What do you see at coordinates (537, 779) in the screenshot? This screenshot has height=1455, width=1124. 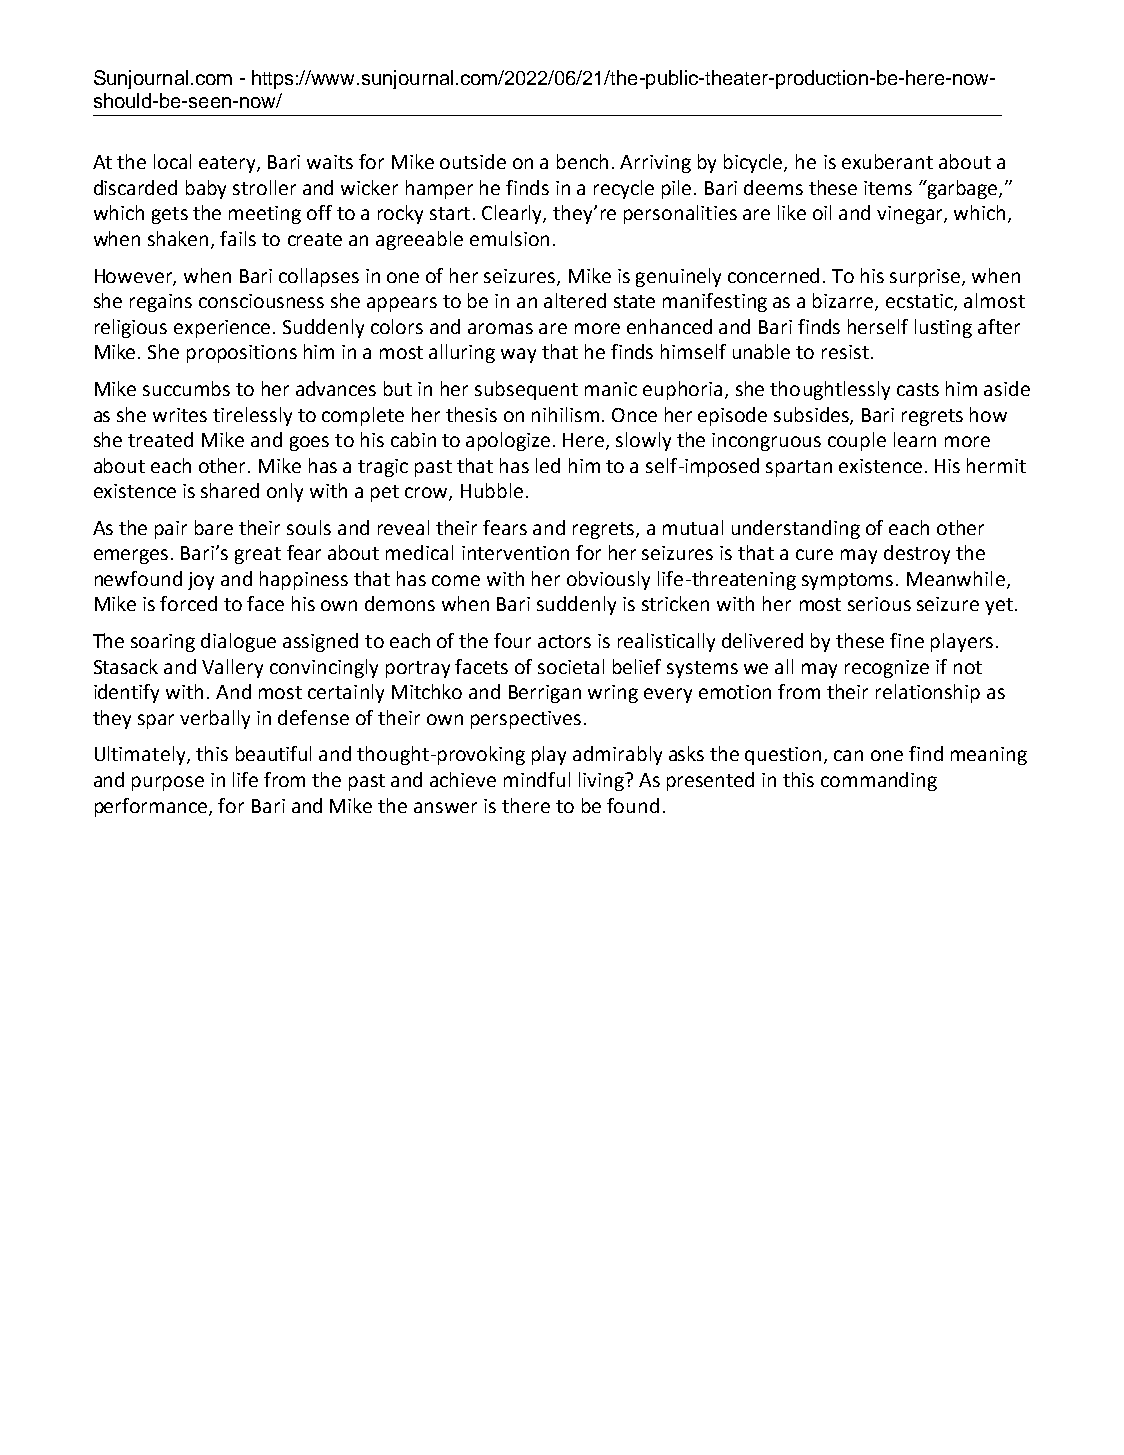 I see `mindful` at bounding box center [537, 779].
